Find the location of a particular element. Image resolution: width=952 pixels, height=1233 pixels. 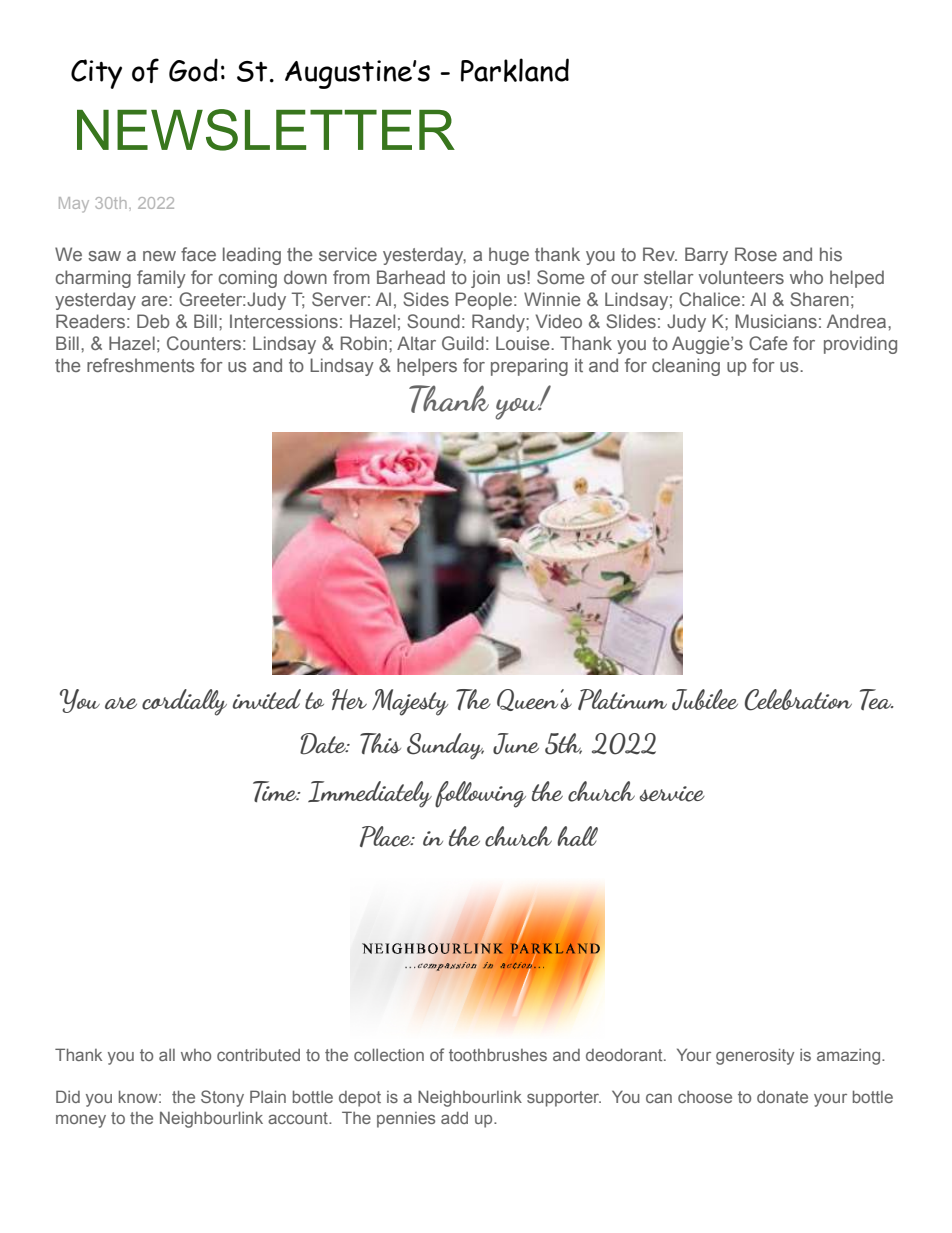

Rose is located at coordinates (756, 254).
